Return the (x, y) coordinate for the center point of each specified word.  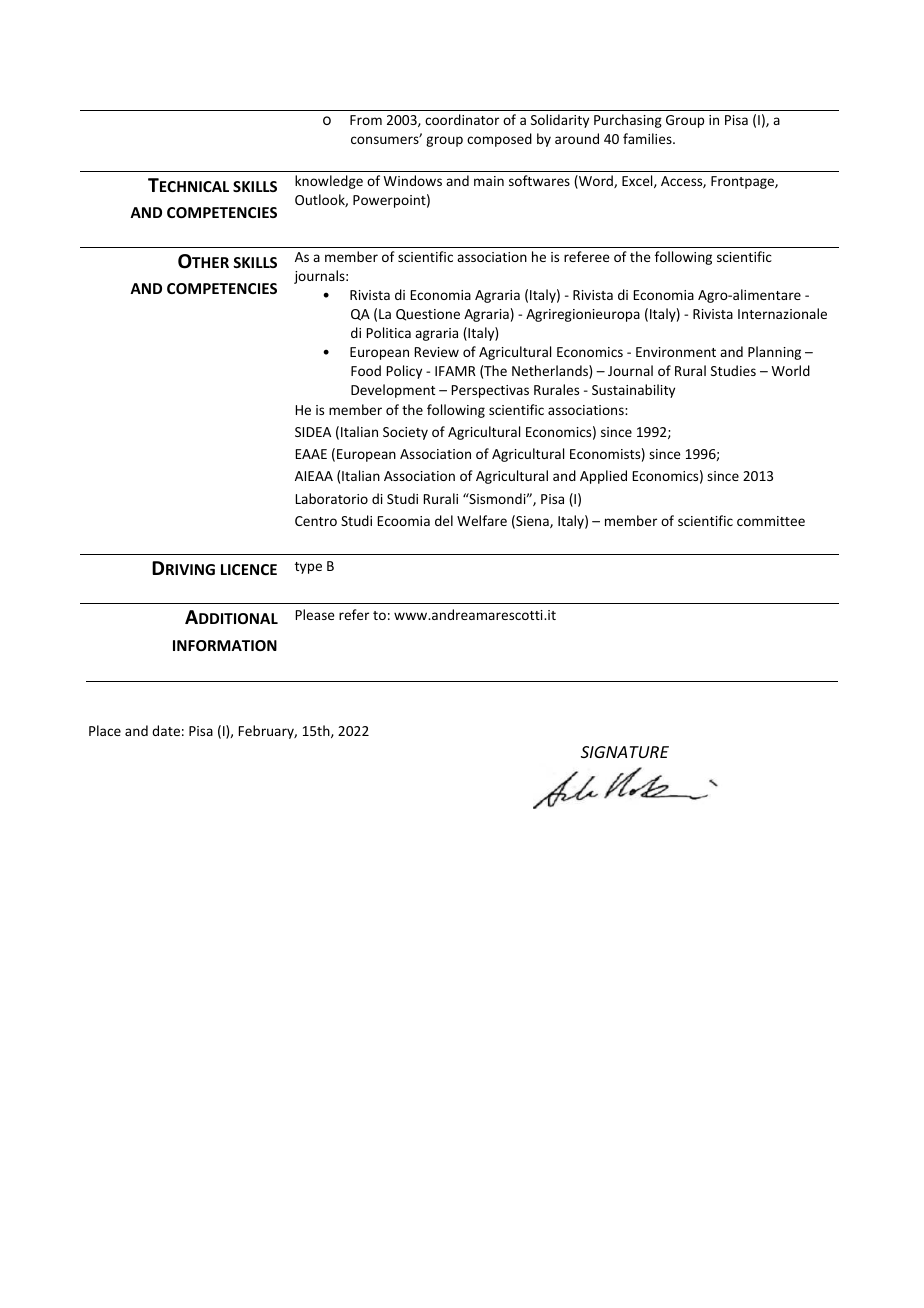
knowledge (329, 182)
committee (771, 521)
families (648, 138)
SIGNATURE (625, 752)
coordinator (462, 119)
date (166, 730)
